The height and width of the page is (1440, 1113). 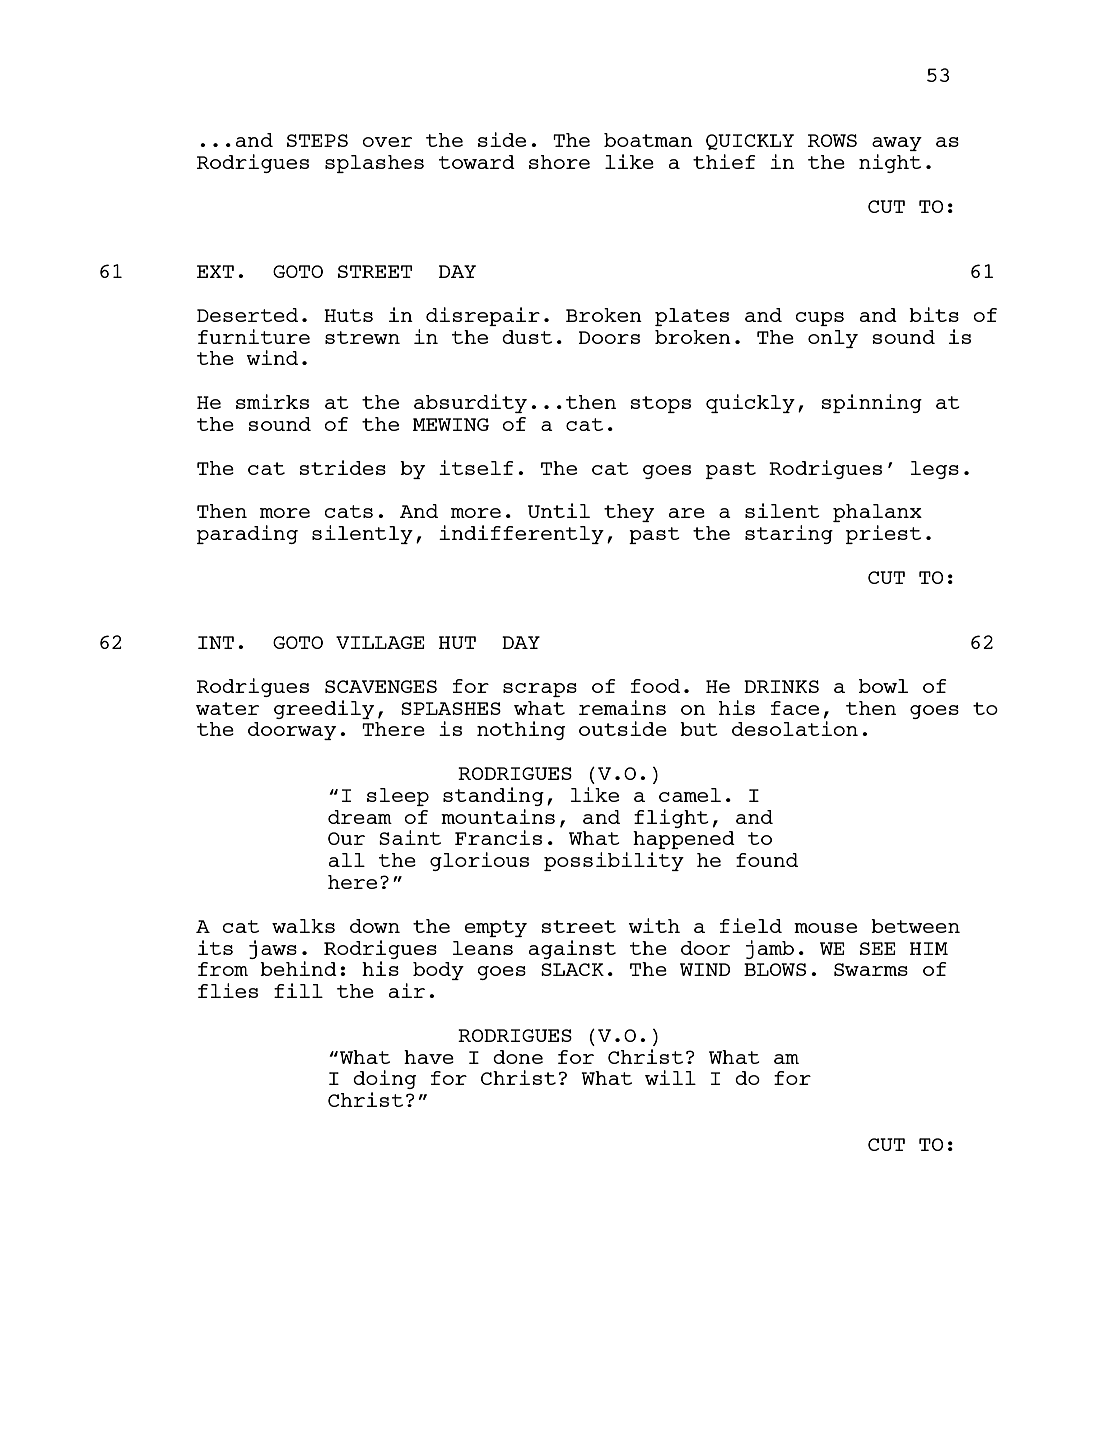 I want to click on priest, so click(x=883, y=534).
